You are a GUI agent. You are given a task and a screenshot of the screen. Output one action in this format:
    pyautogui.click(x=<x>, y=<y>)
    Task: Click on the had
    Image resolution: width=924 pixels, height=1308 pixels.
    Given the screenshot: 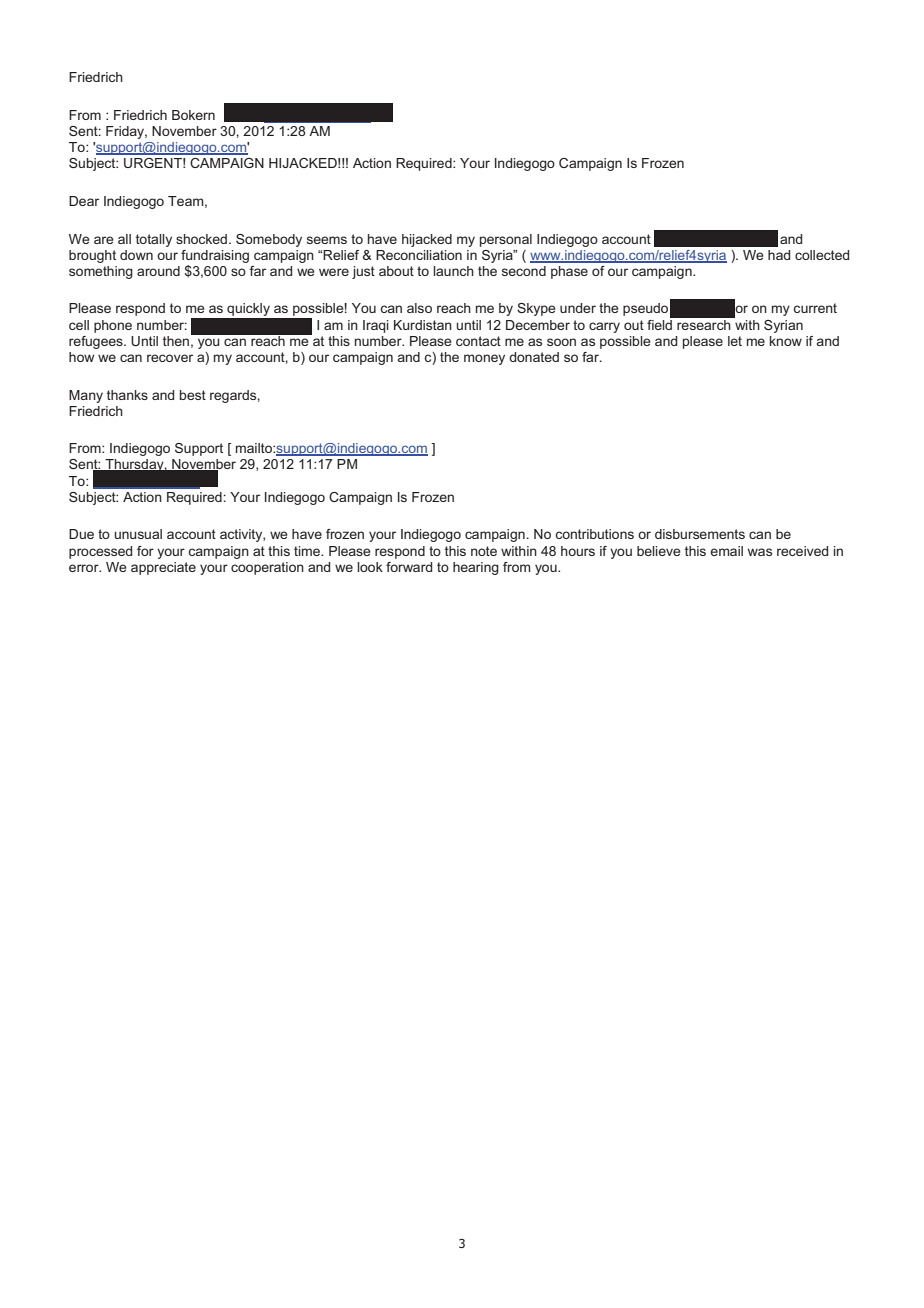 What is the action you would take?
    pyautogui.click(x=779, y=255)
